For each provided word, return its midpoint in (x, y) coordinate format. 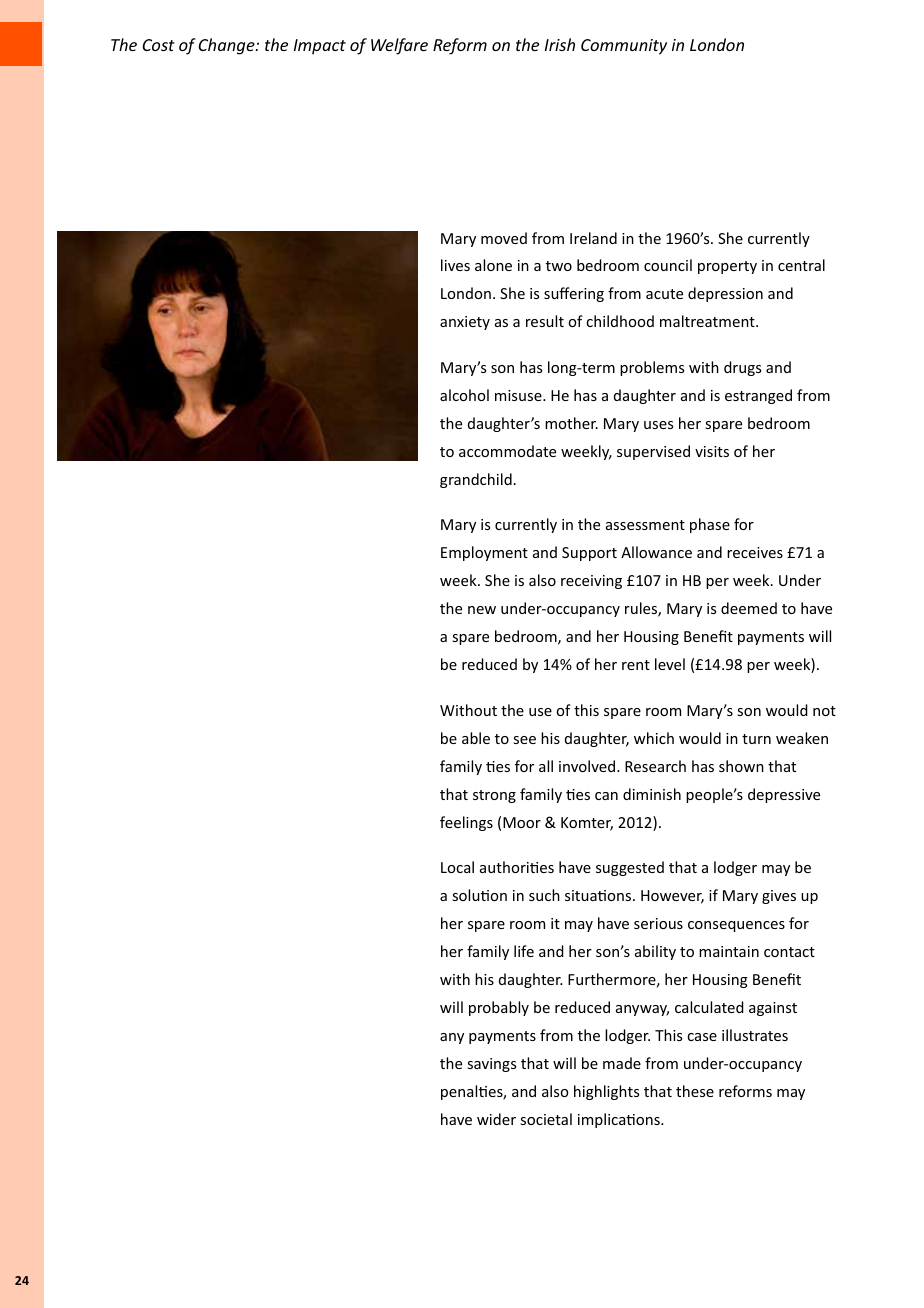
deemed (749, 608)
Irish (560, 44)
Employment (484, 553)
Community (624, 47)
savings (491, 1065)
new (482, 610)
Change (228, 46)
